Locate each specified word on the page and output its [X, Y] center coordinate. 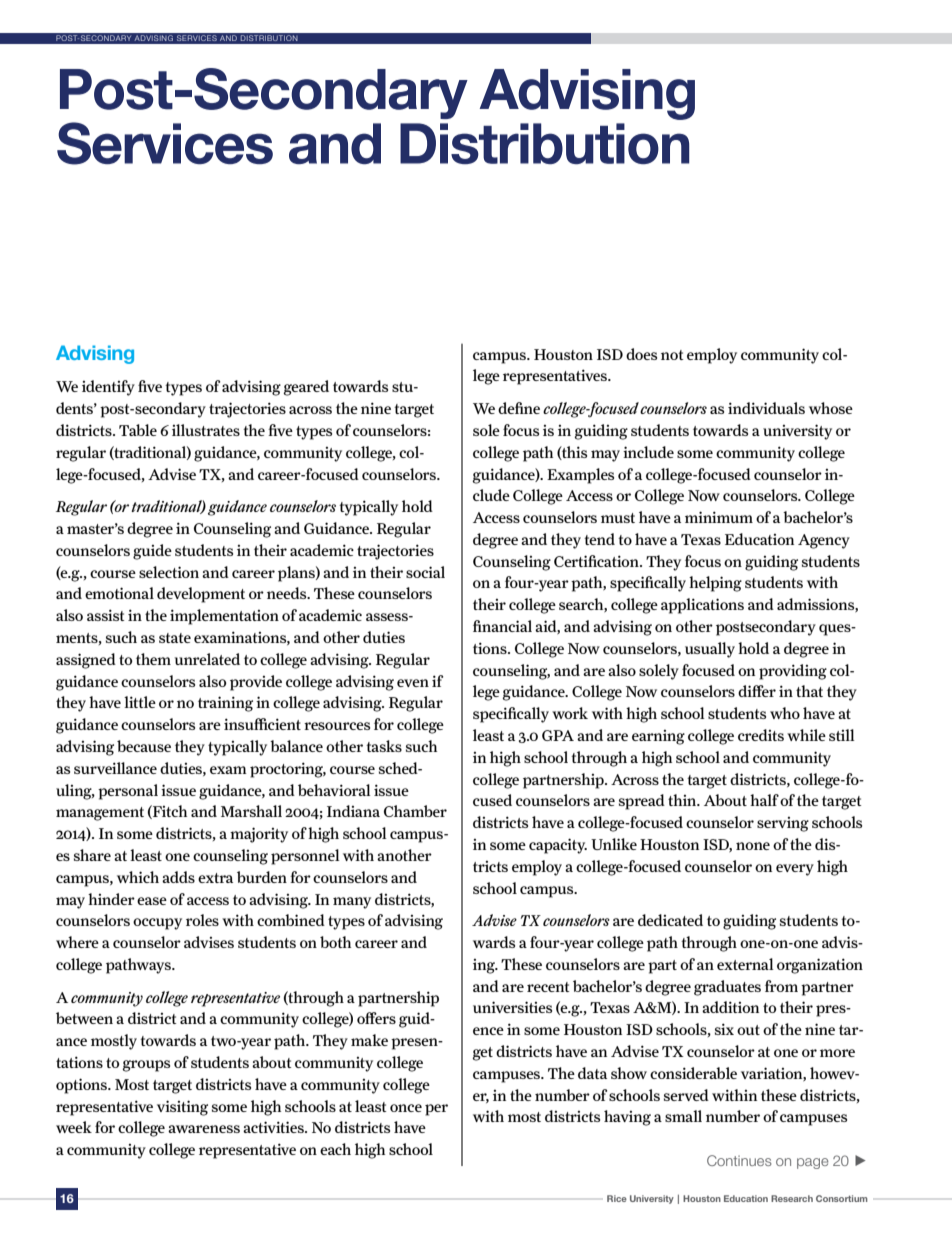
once [406, 1108]
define [519, 408]
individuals [766, 408]
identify [108, 388]
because [144, 746]
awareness [204, 1129]
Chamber [415, 811]
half [764, 800]
